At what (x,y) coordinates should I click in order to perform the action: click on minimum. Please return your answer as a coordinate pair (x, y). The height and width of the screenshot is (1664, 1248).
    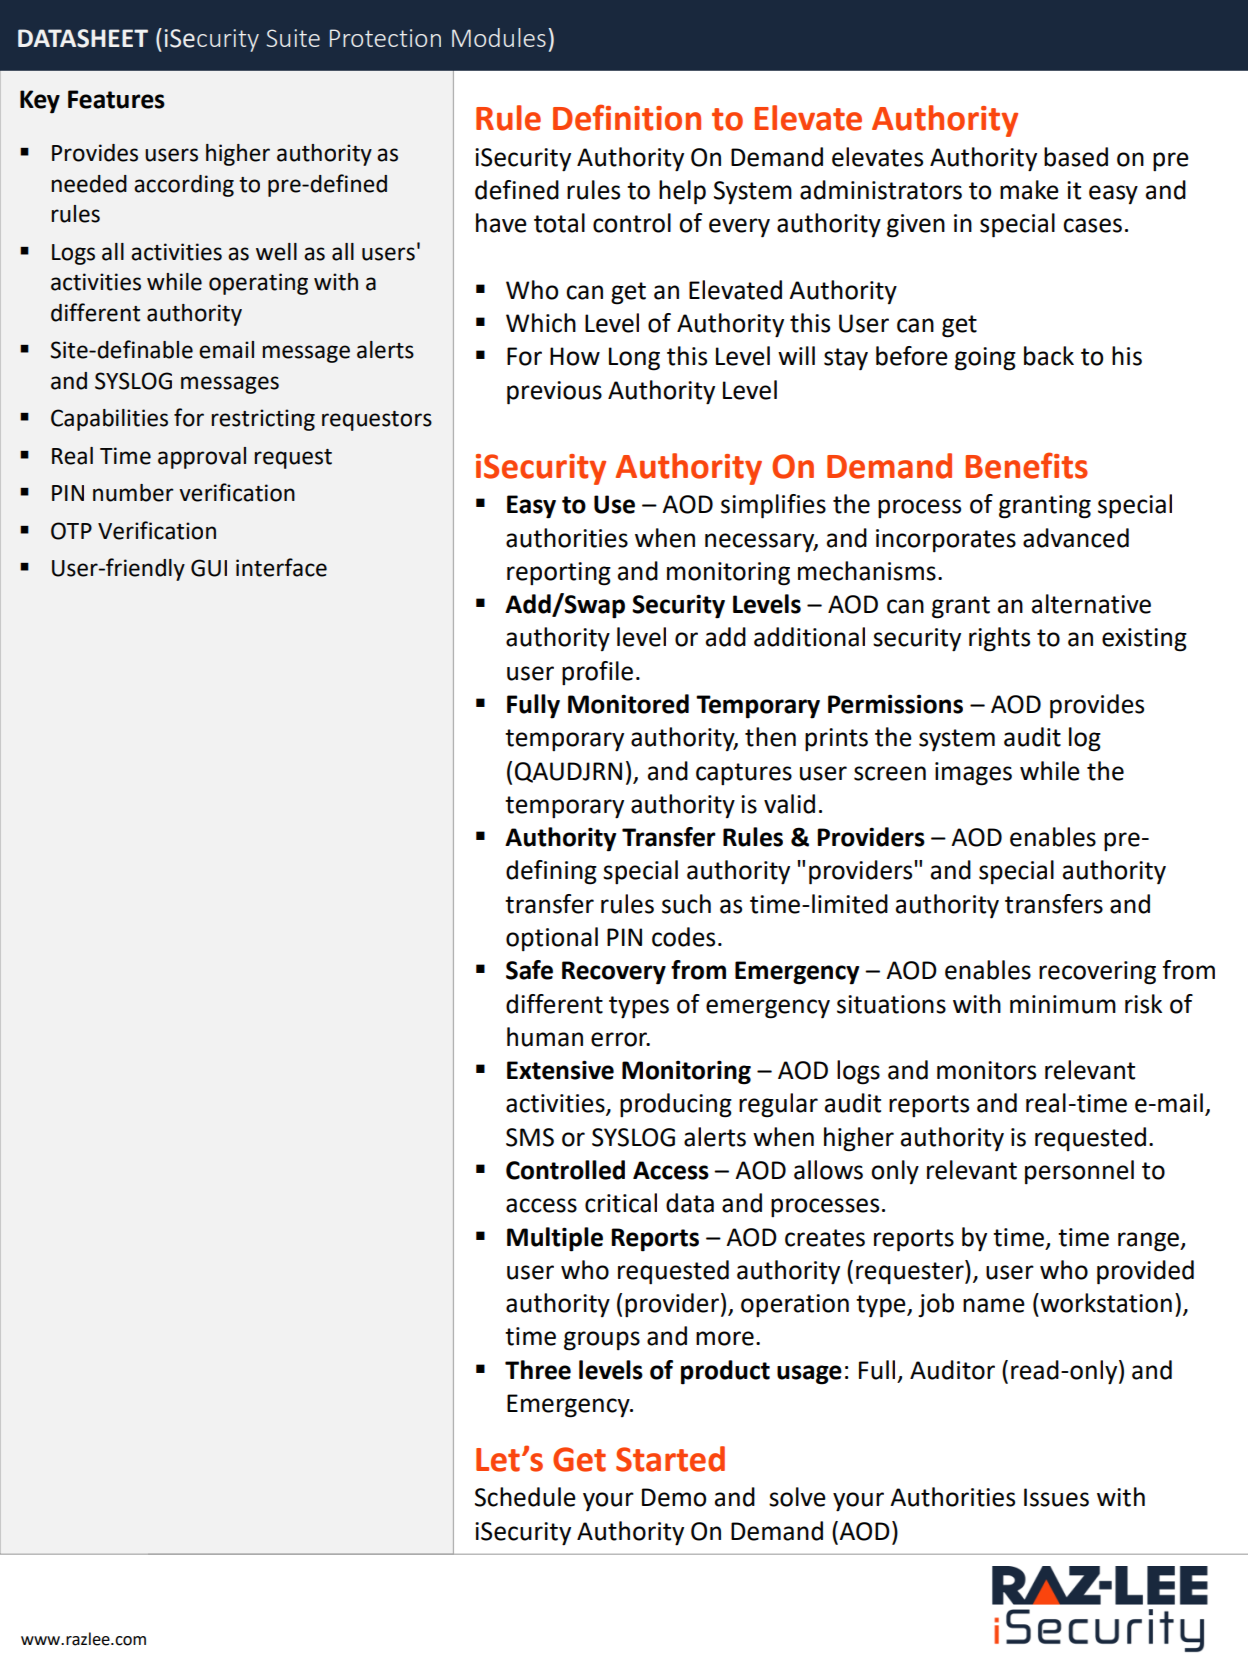
    Looking at the image, I should click on (1063, 1004).
